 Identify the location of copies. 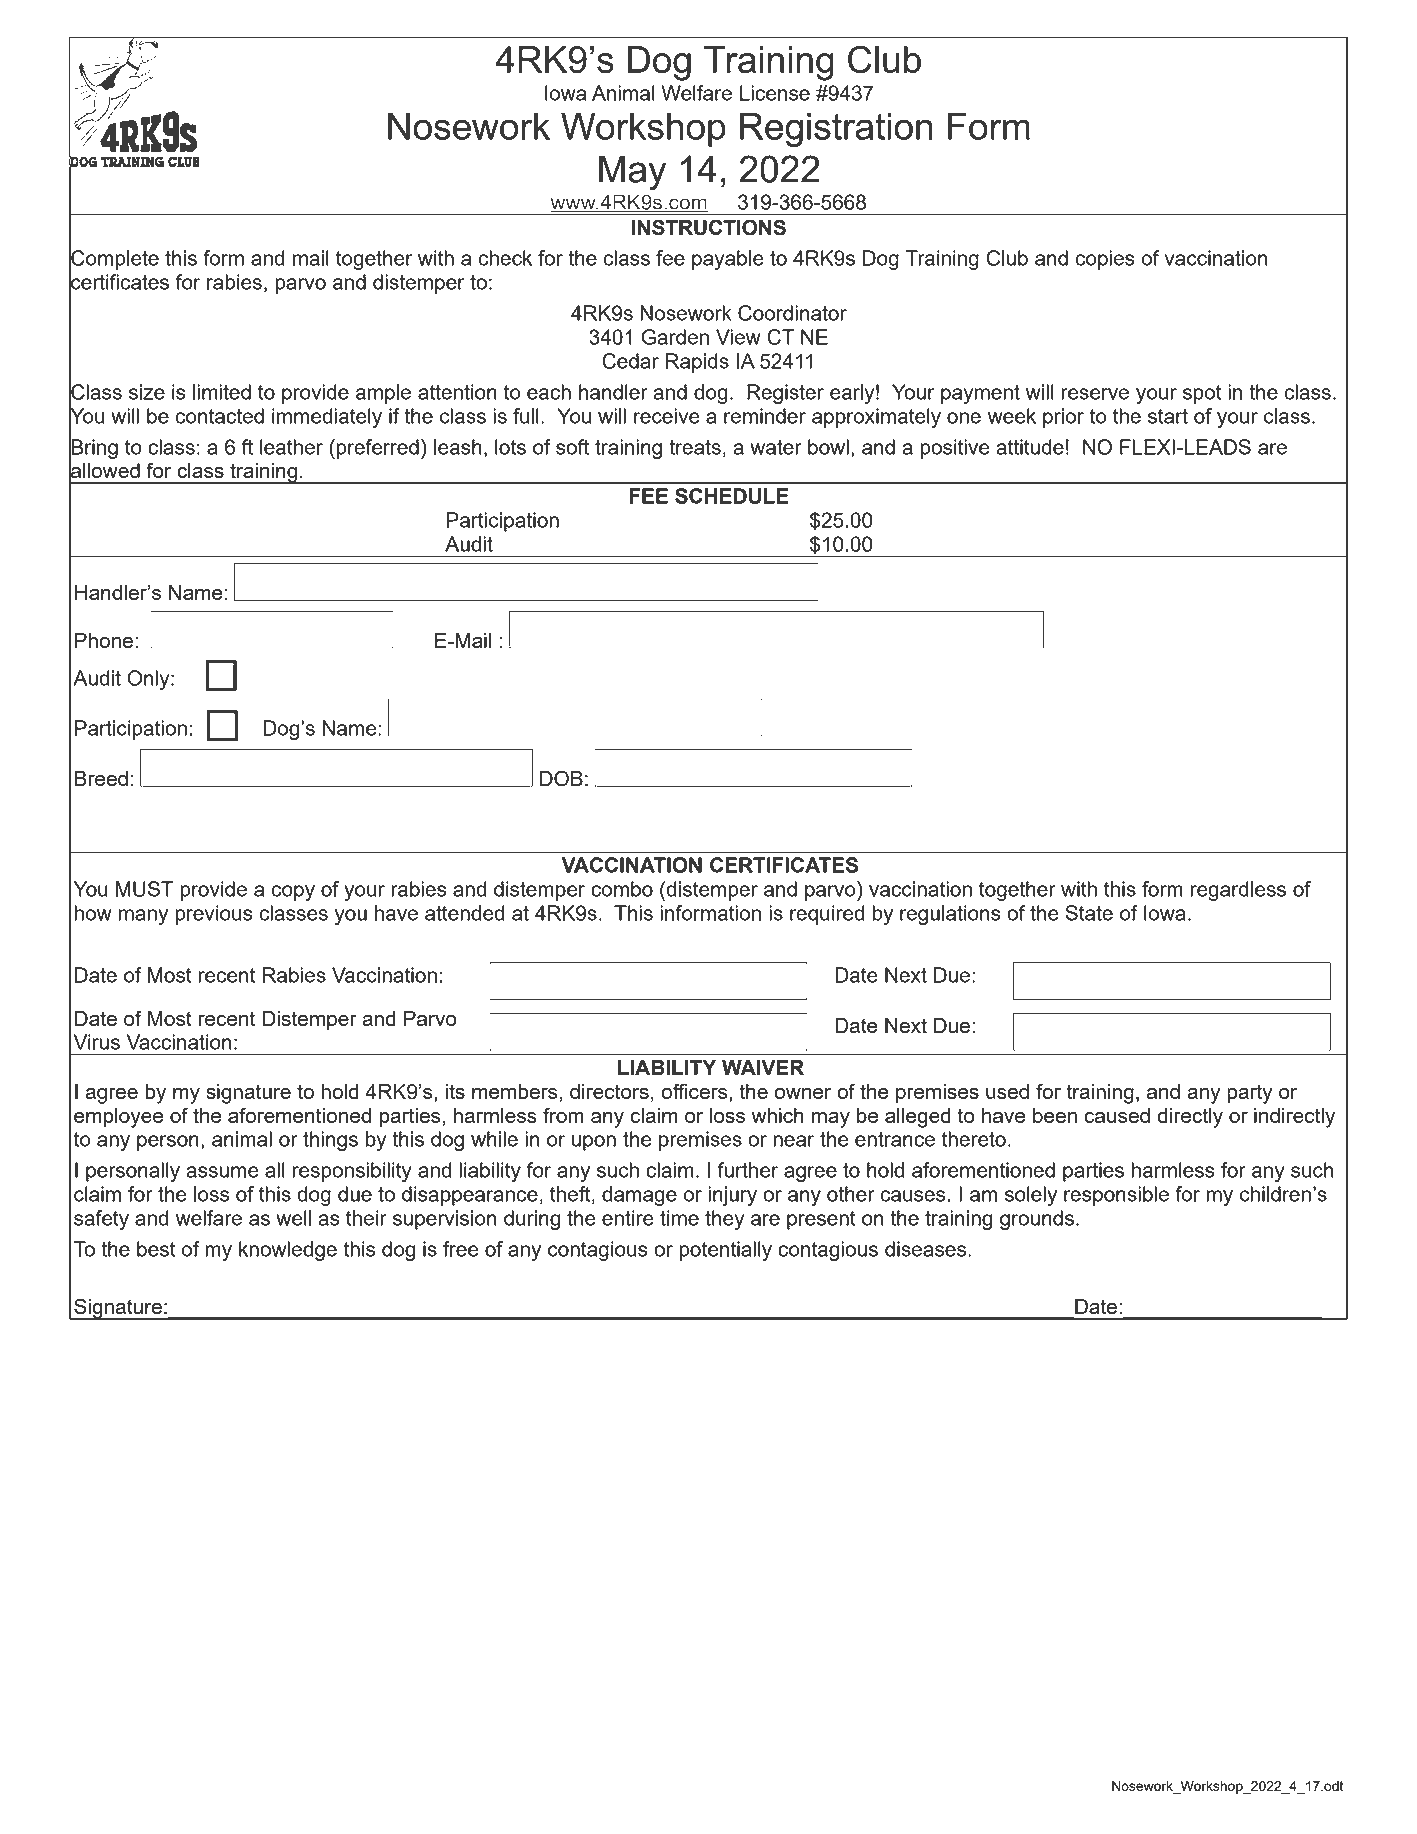
(1105, 260).
